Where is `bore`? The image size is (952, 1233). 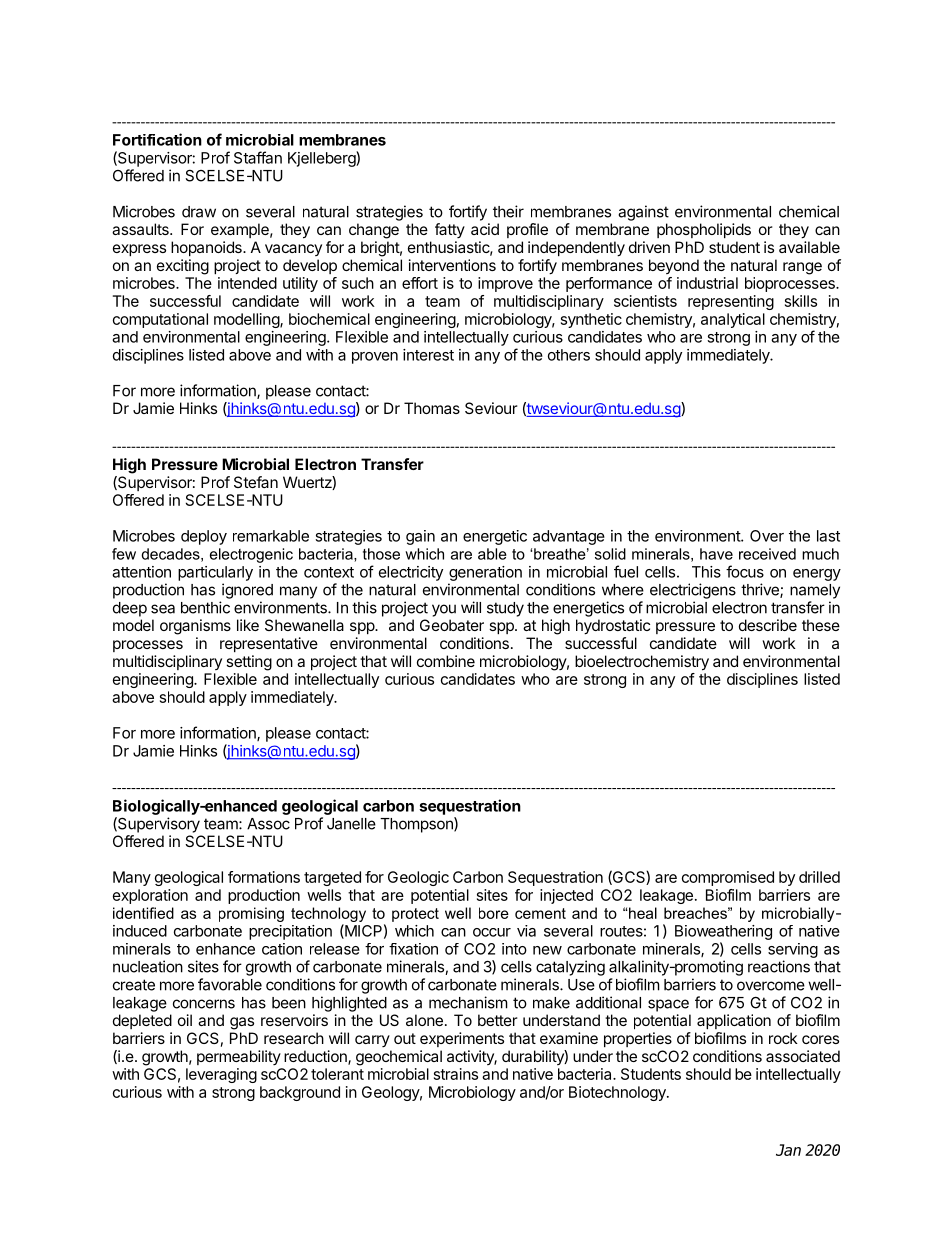
bore is located at coordinates (494, 913).
